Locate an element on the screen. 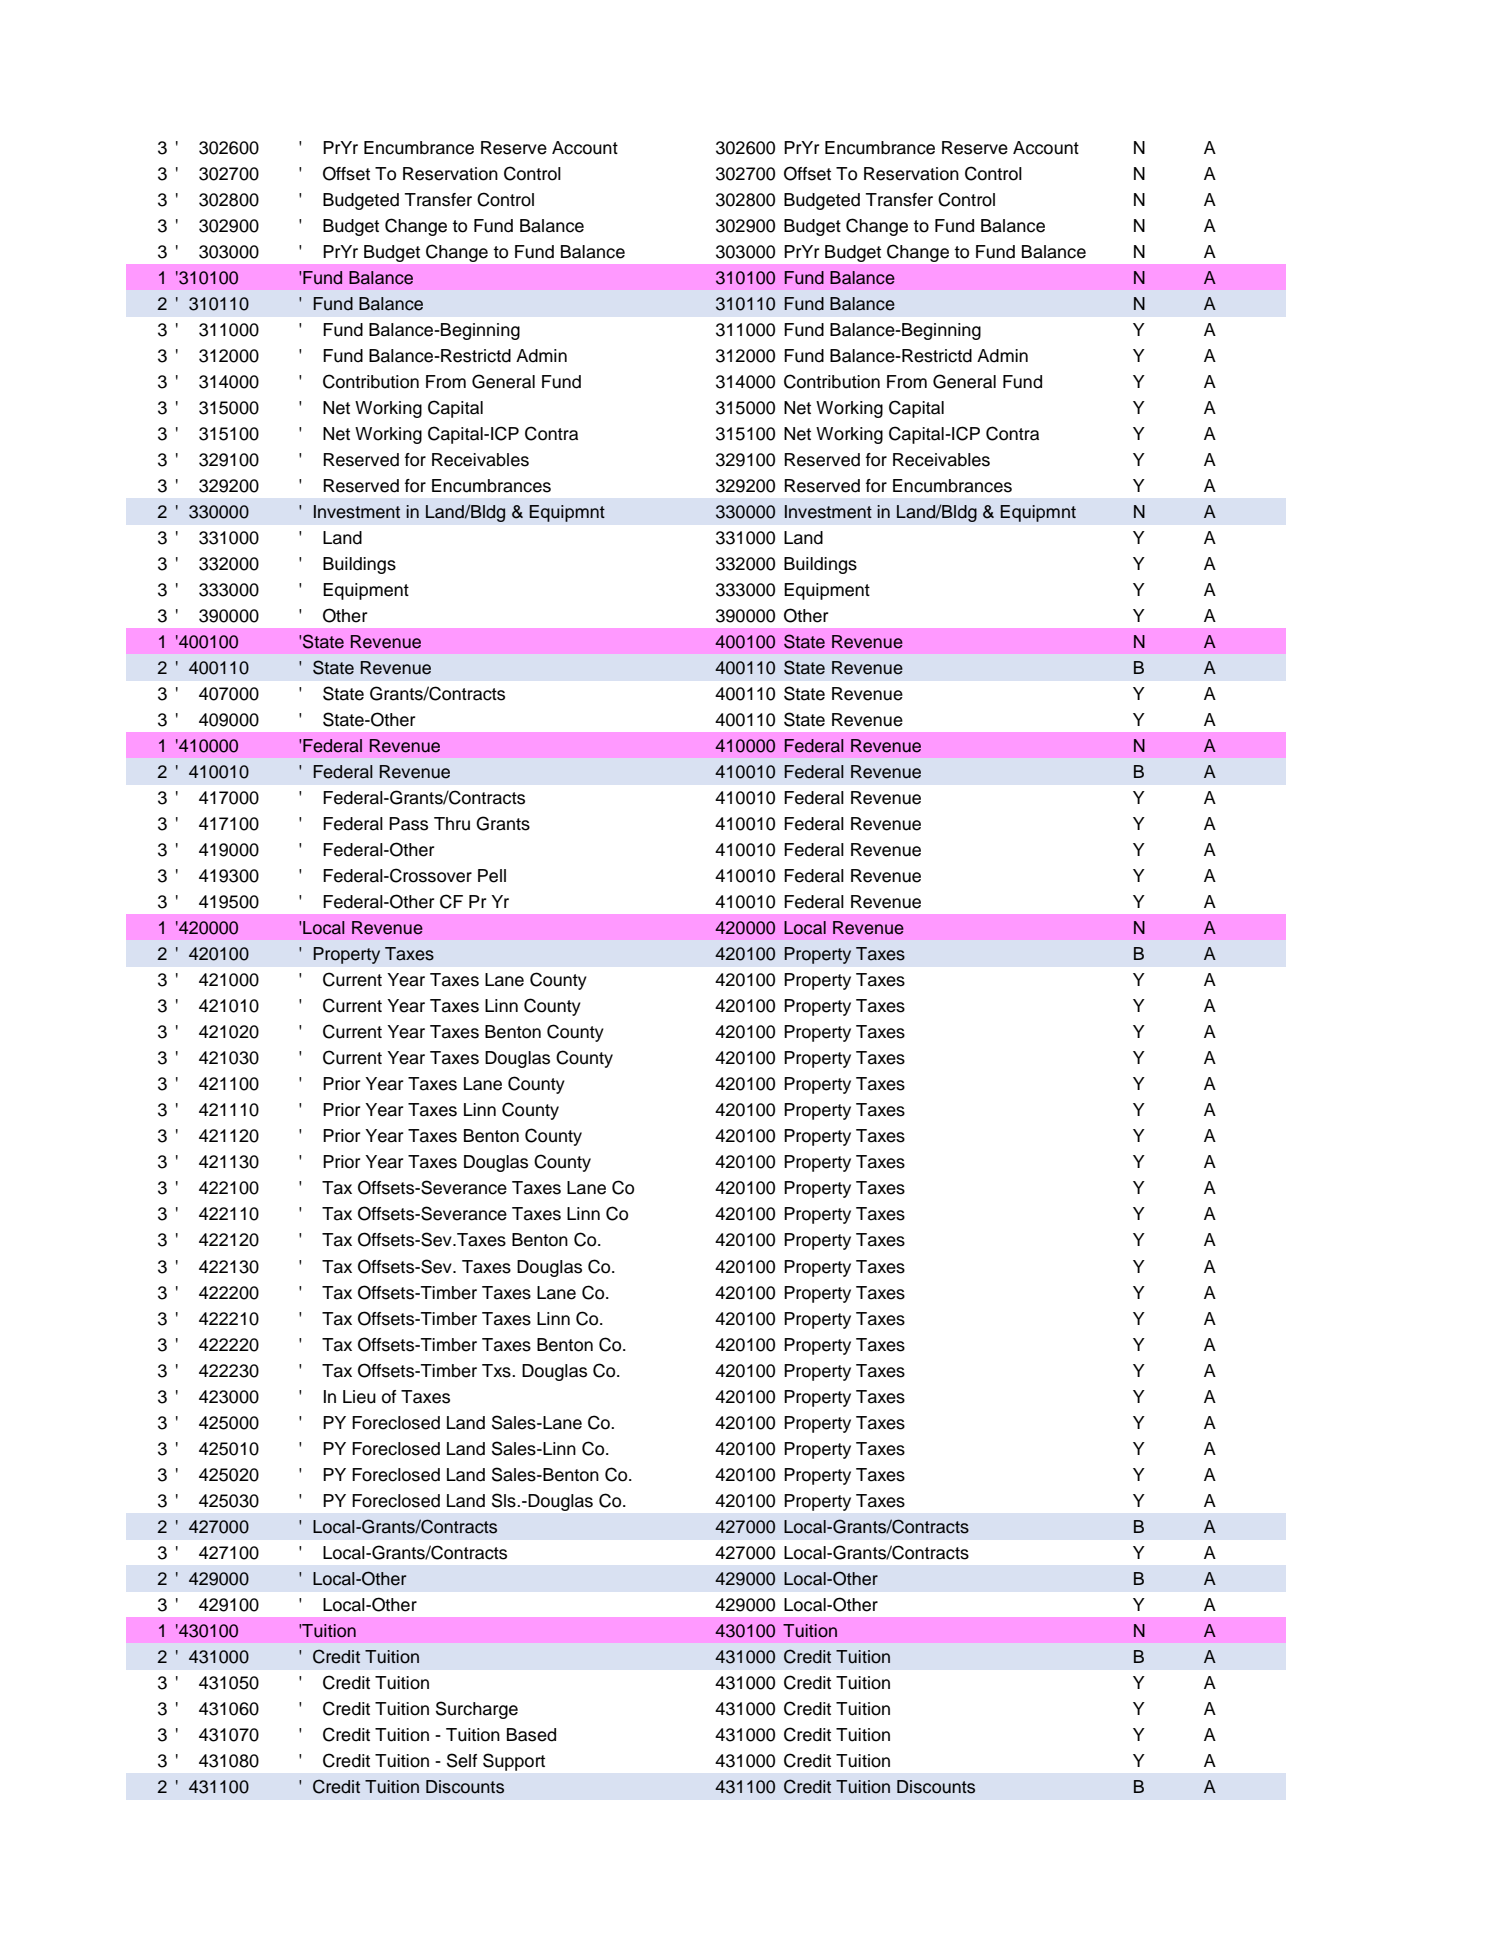 This screenshot has height=1951, width=1507. Lieu is located at coordinates (359, 1397).
